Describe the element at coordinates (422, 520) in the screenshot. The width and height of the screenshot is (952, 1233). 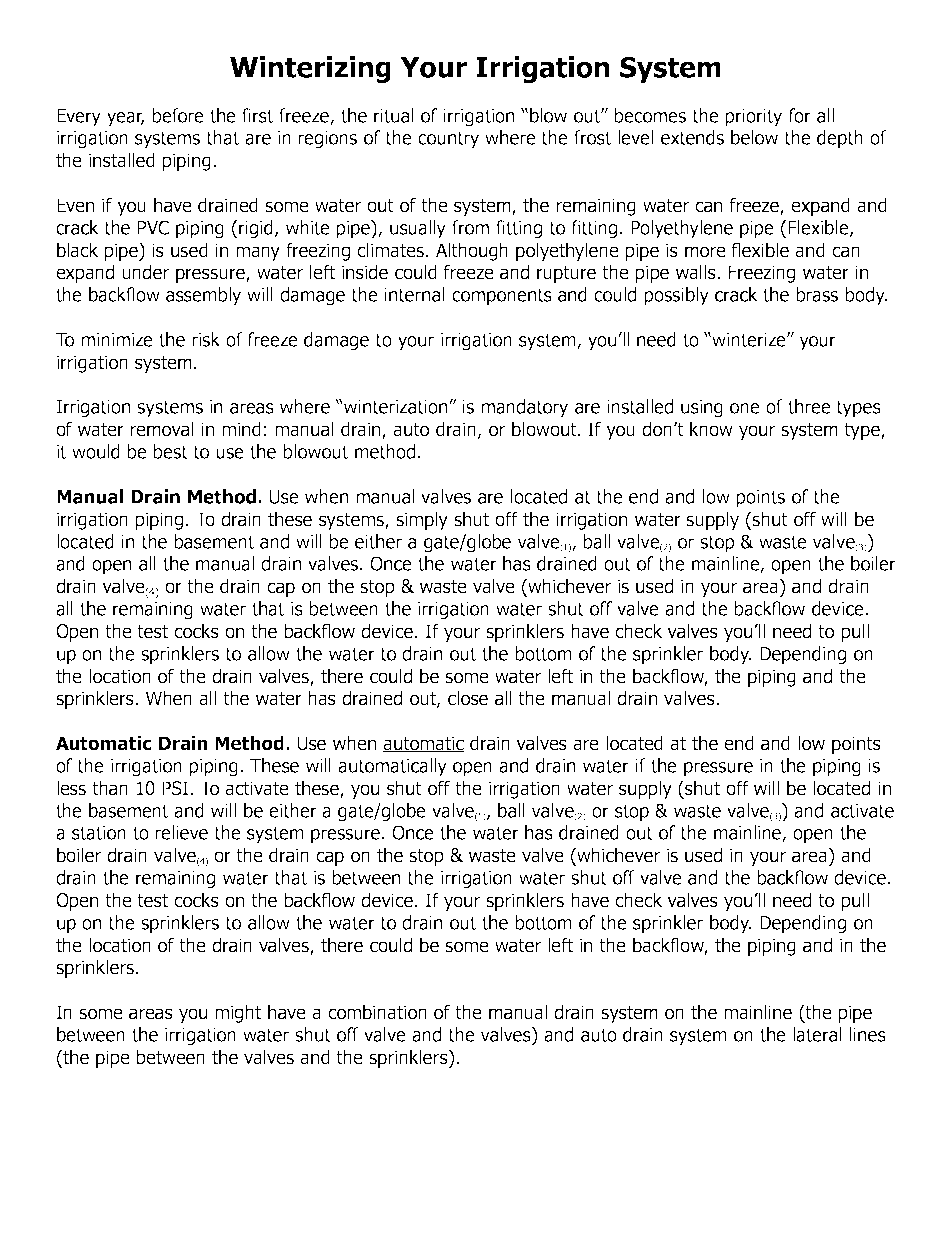
I see `simply` at that location.
